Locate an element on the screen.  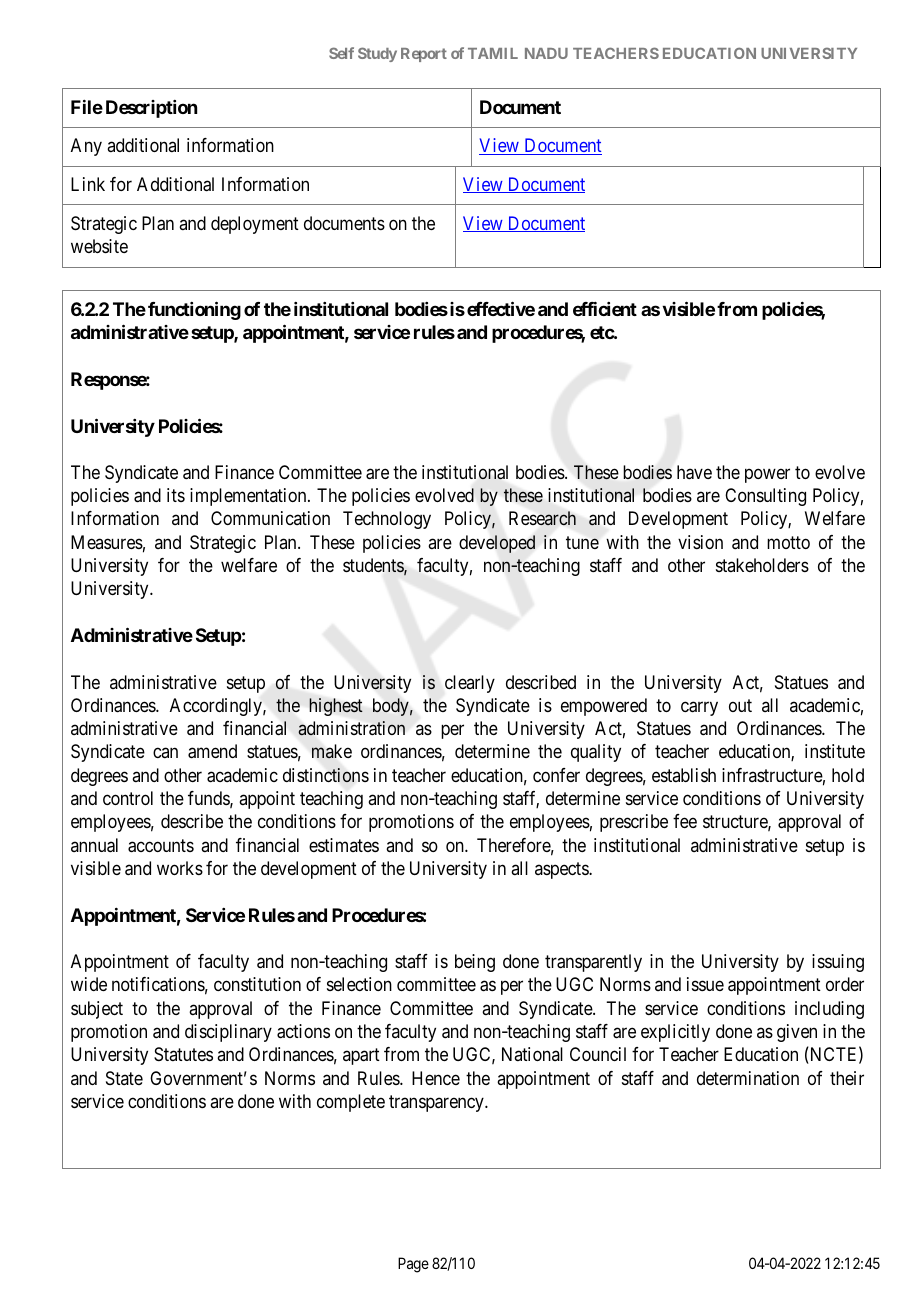
out is located at coordinates (740, 705).
